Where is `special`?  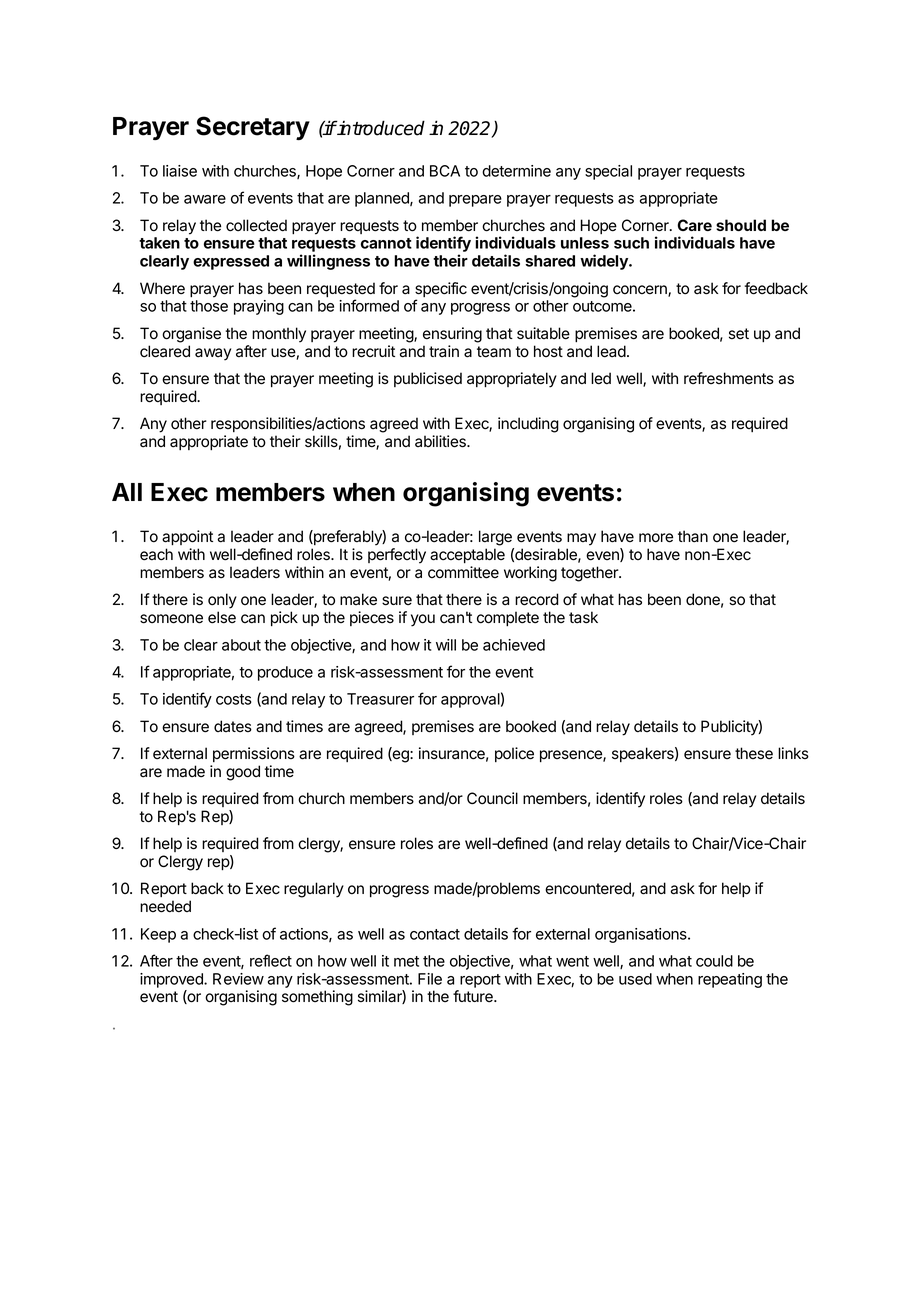
special is located at coordinates (608, 172).
